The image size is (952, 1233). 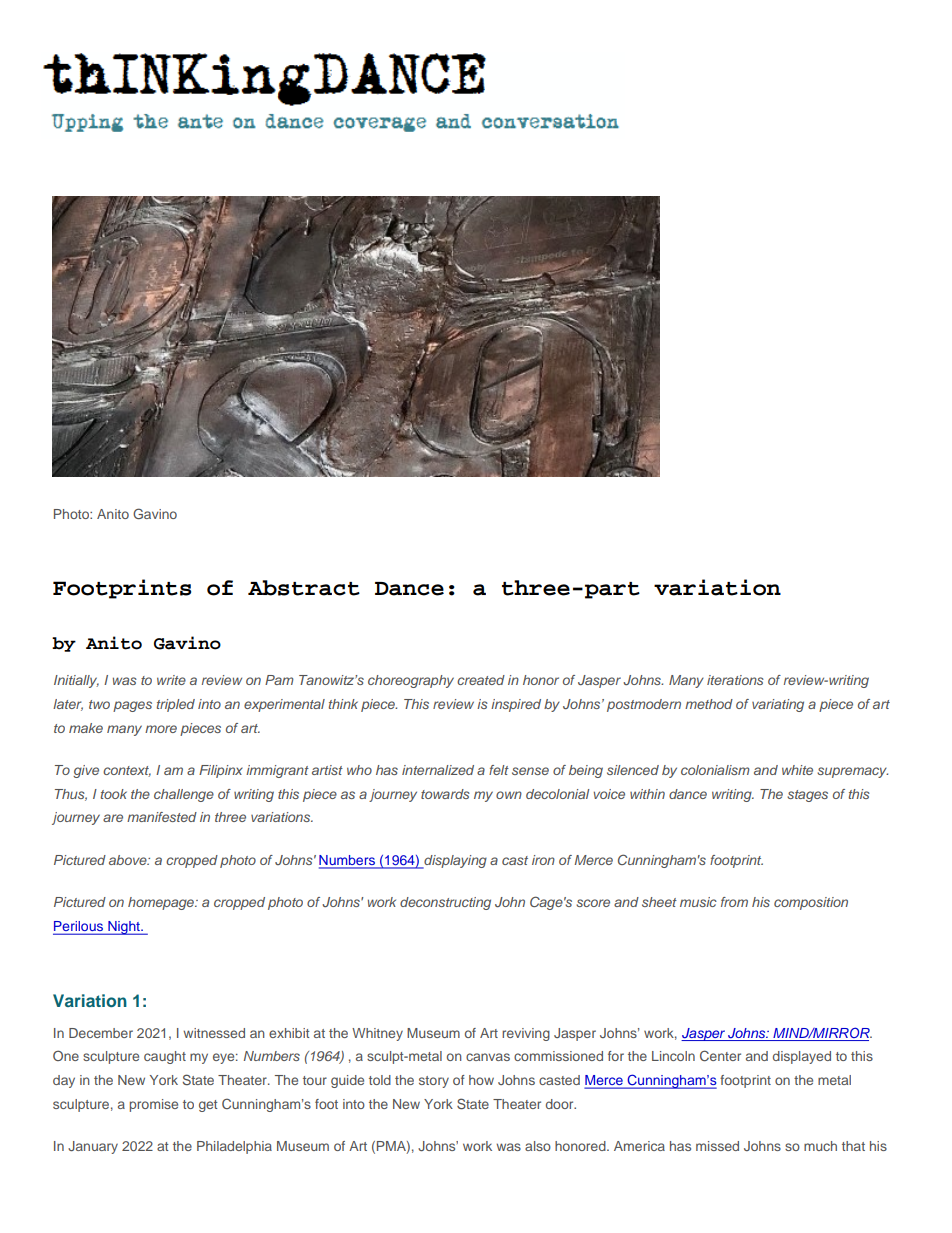 I want to click on reviving, so click(x=526, y=1034).
